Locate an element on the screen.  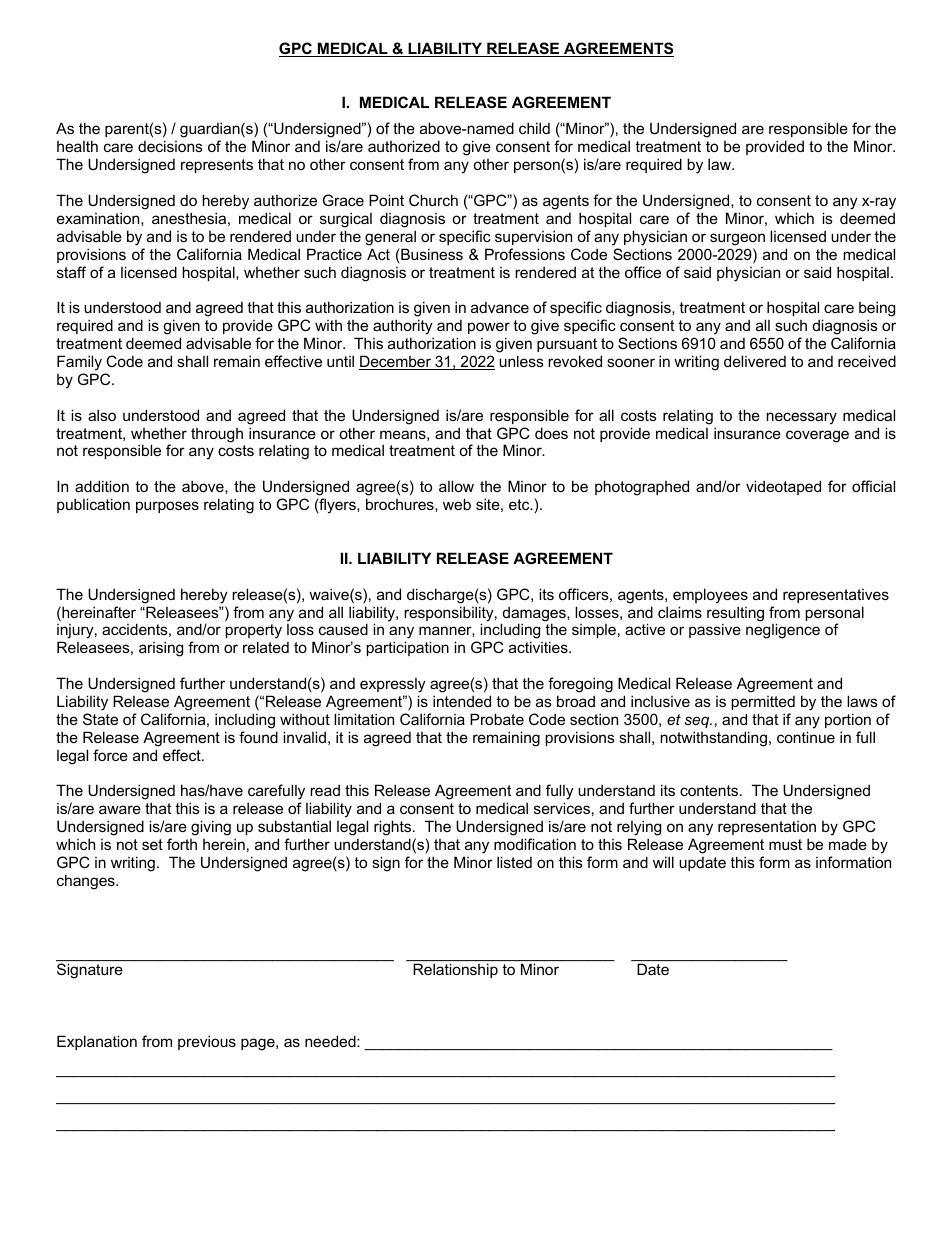
will is located at coordinates (663, 862).
